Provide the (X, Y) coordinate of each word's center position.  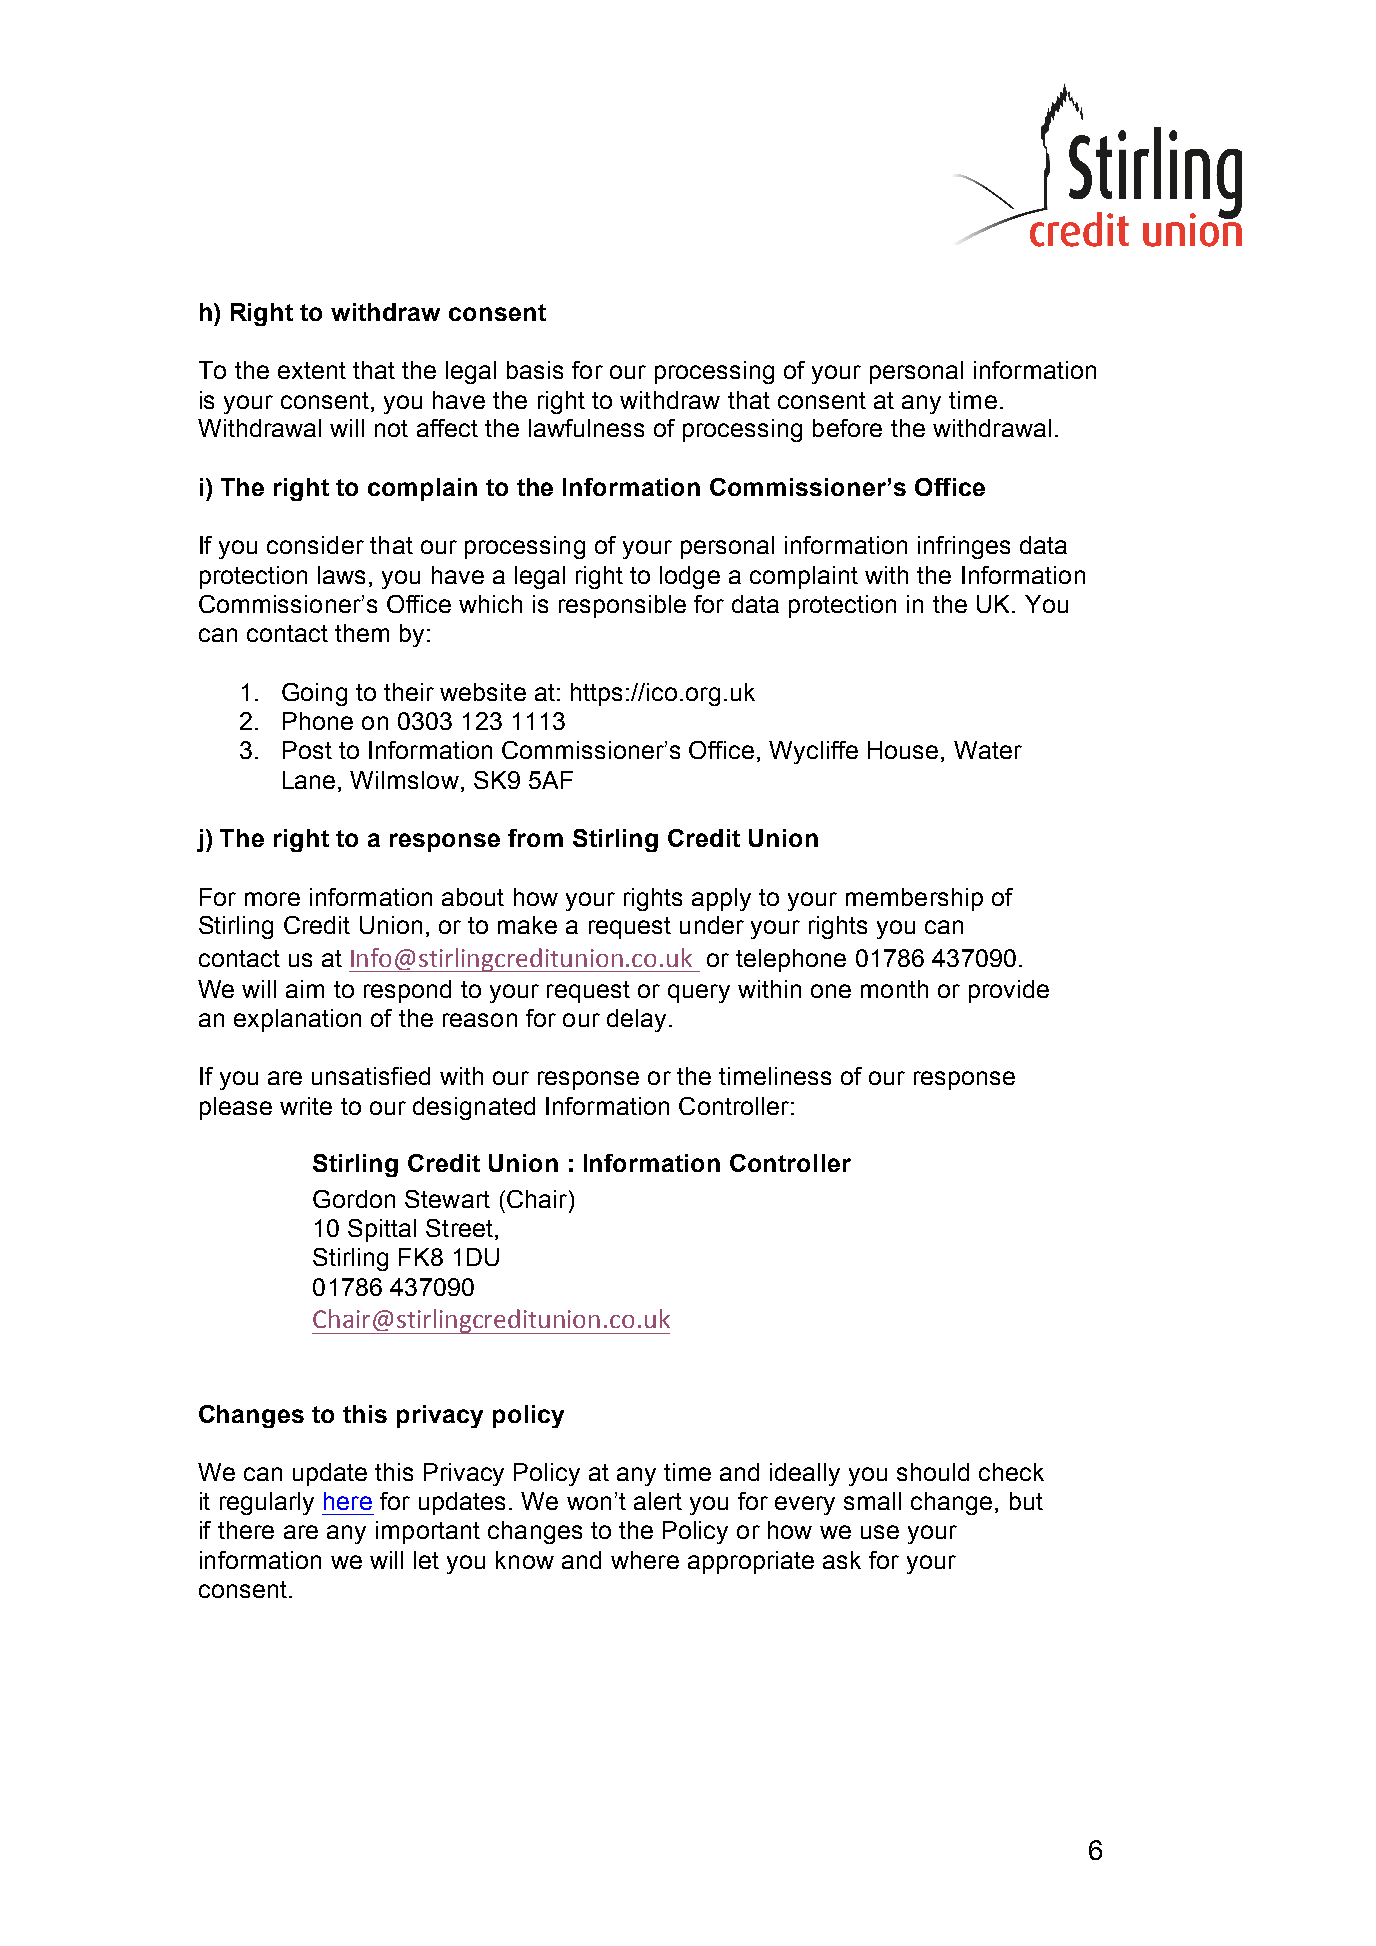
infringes (964, 547)
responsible (622, 606)
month (894, 989)
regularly (267, 1503)
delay (636, 1020)
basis (535, 370)
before (847, 428)
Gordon (354, 1199)
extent (312, 370)
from (535, 838)
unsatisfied (371, 1076)
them (362, 633)
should (933, 1472)
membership (914, 899)
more (272, 899)
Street (461, 1229)
